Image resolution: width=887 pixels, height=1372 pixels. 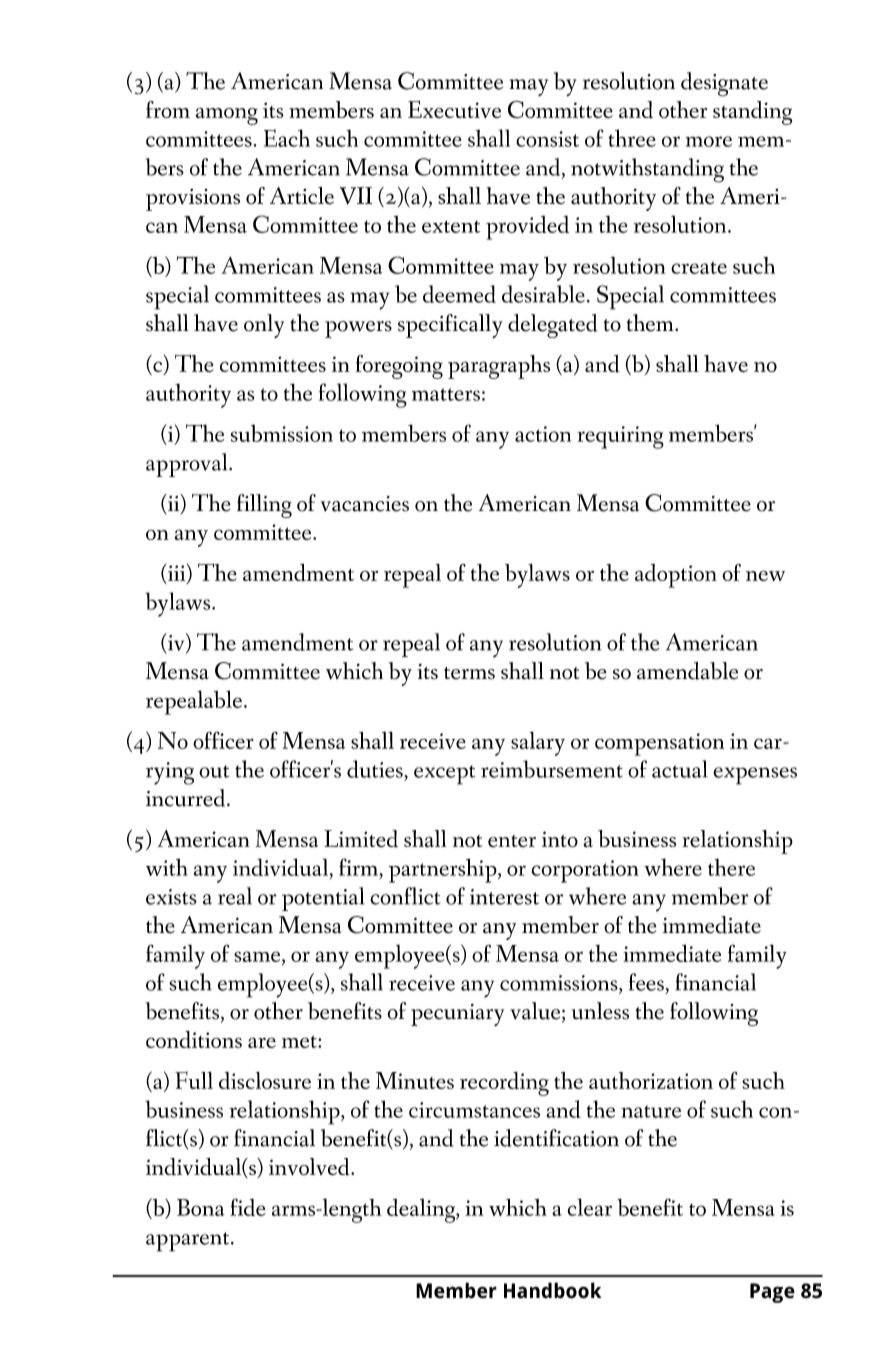 What do you see at coordinates (227, 116) in the document?
I see `among` at bounding box center [227, 116].
